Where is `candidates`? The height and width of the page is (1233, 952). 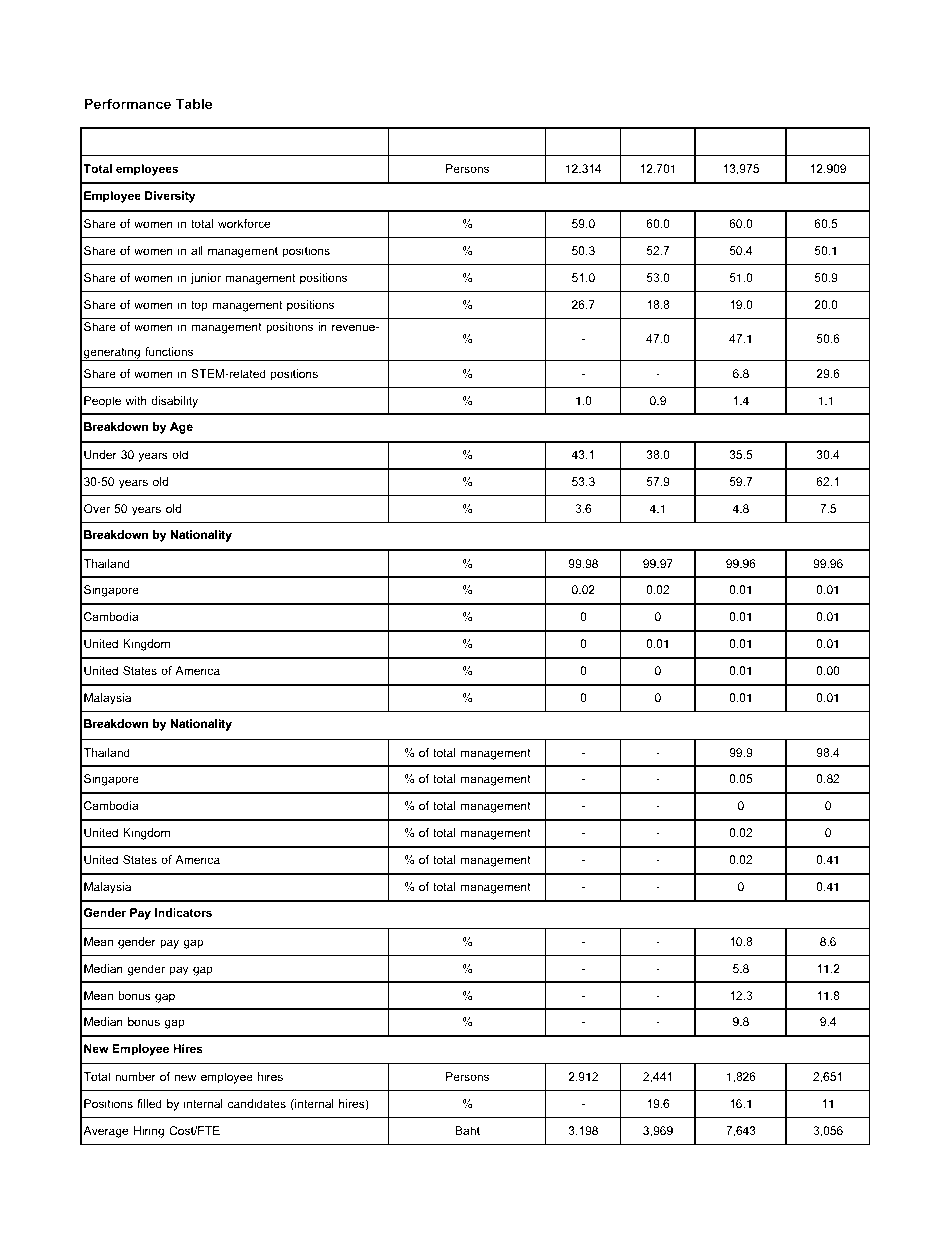
candidates is located at coordinates (257, 1103).
